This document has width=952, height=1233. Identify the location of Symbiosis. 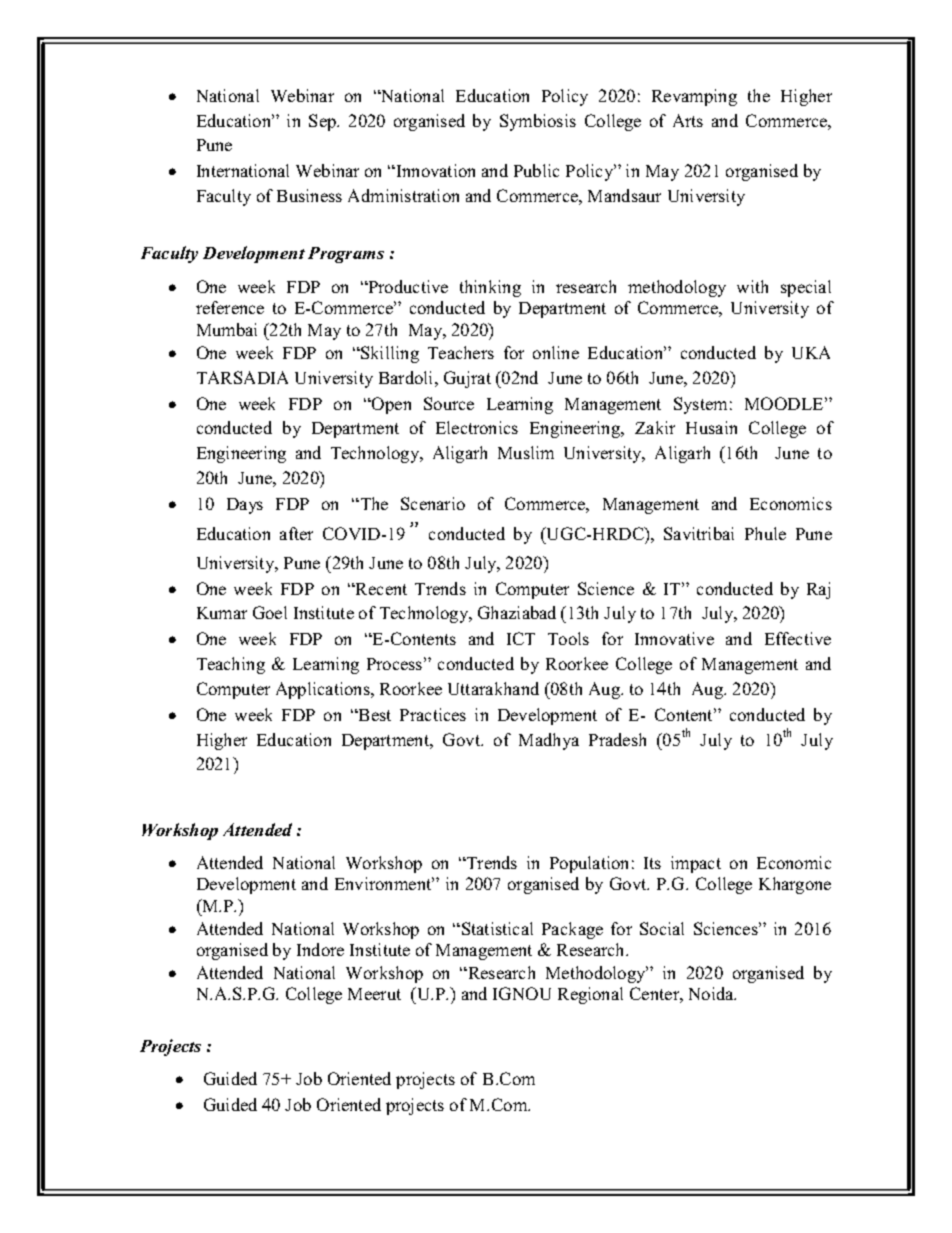
(538, 122).
